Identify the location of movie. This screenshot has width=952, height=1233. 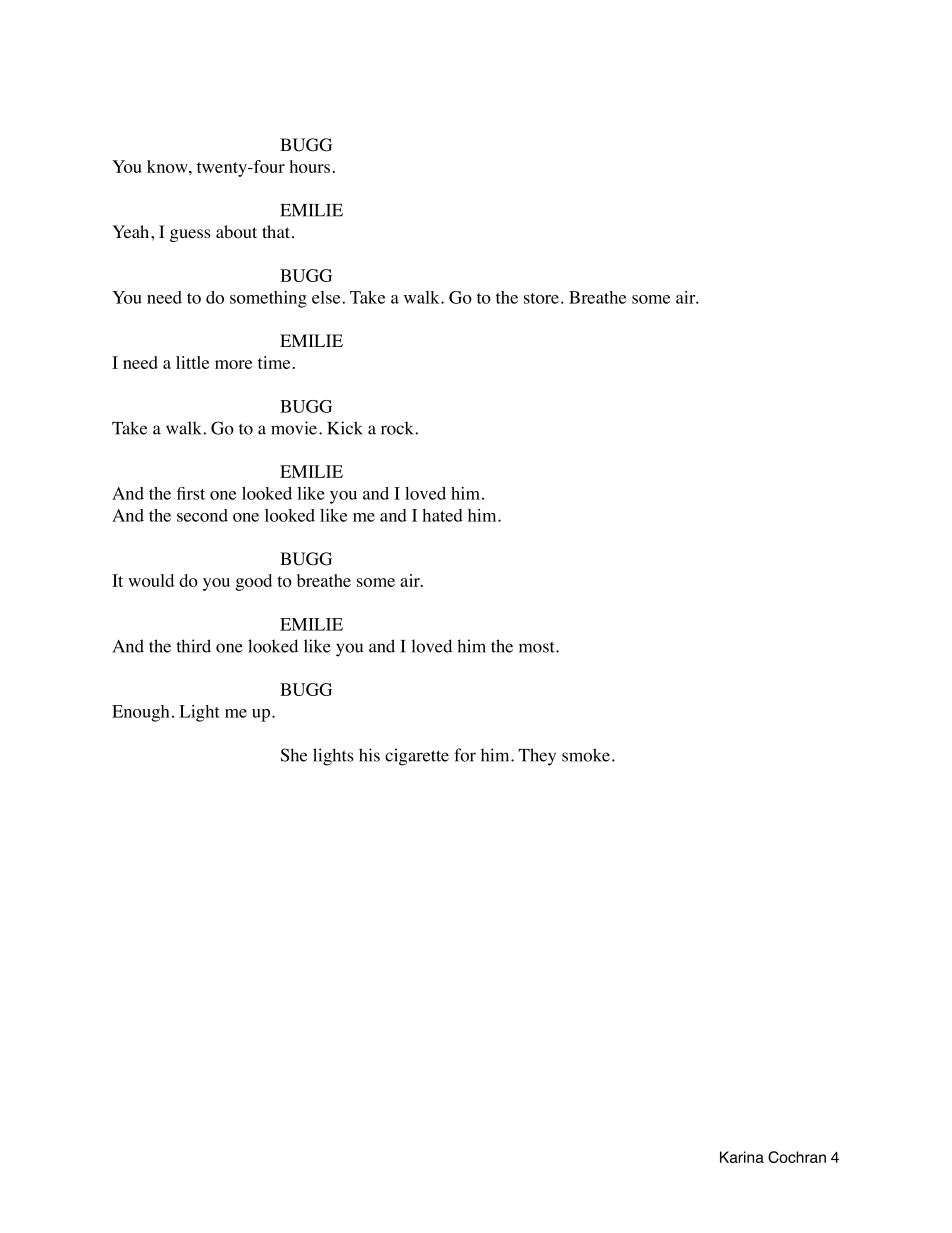
(295, 428).
